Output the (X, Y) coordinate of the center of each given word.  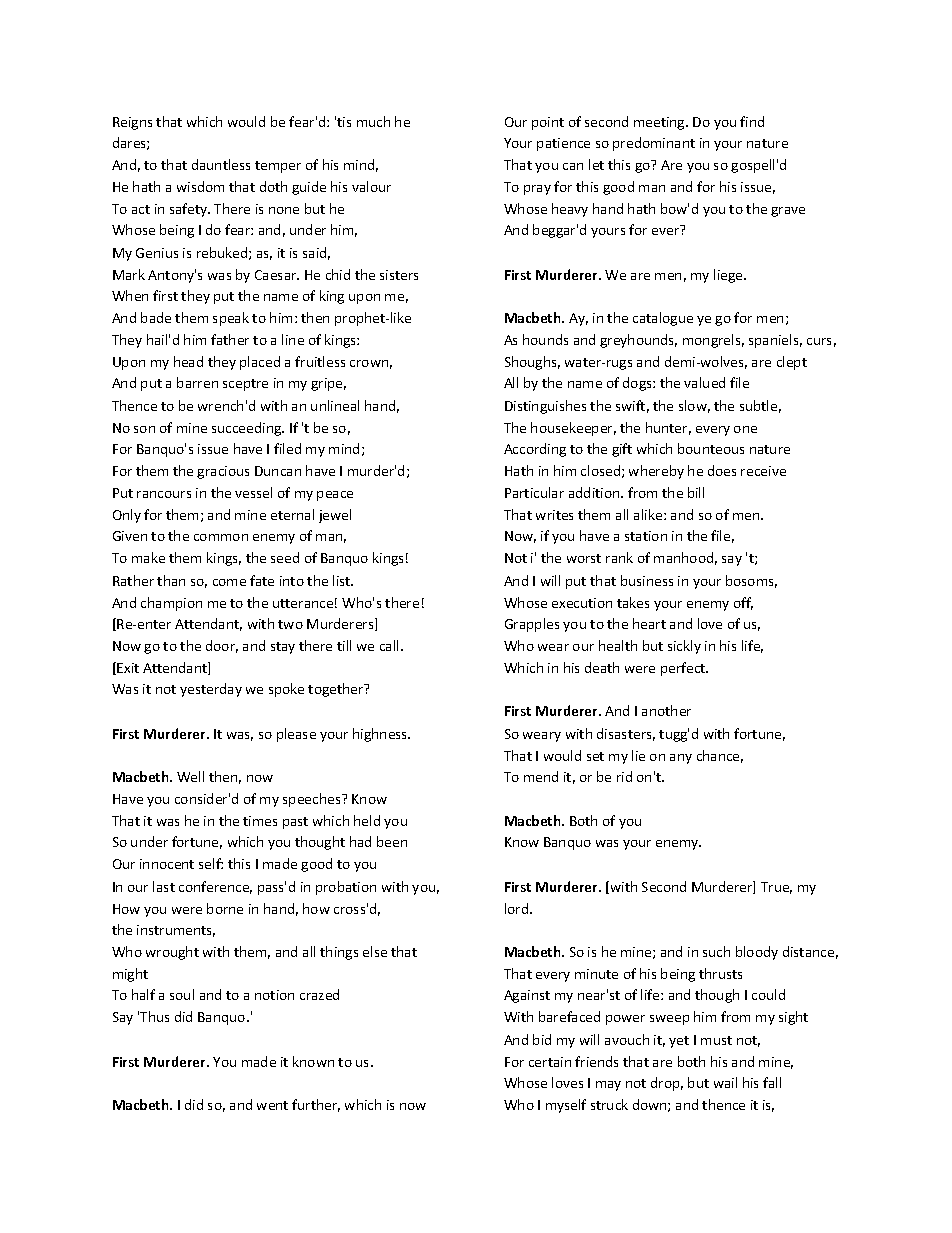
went (272, 1105)
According (535, 450)
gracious (223, 472)
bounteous (711, 448)
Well (190, 776)
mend (541, 776)
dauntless (221, 164)
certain (550, 1062)
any (681, 759)
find (752, 121)
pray (537, 190)
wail (725, 1082)
